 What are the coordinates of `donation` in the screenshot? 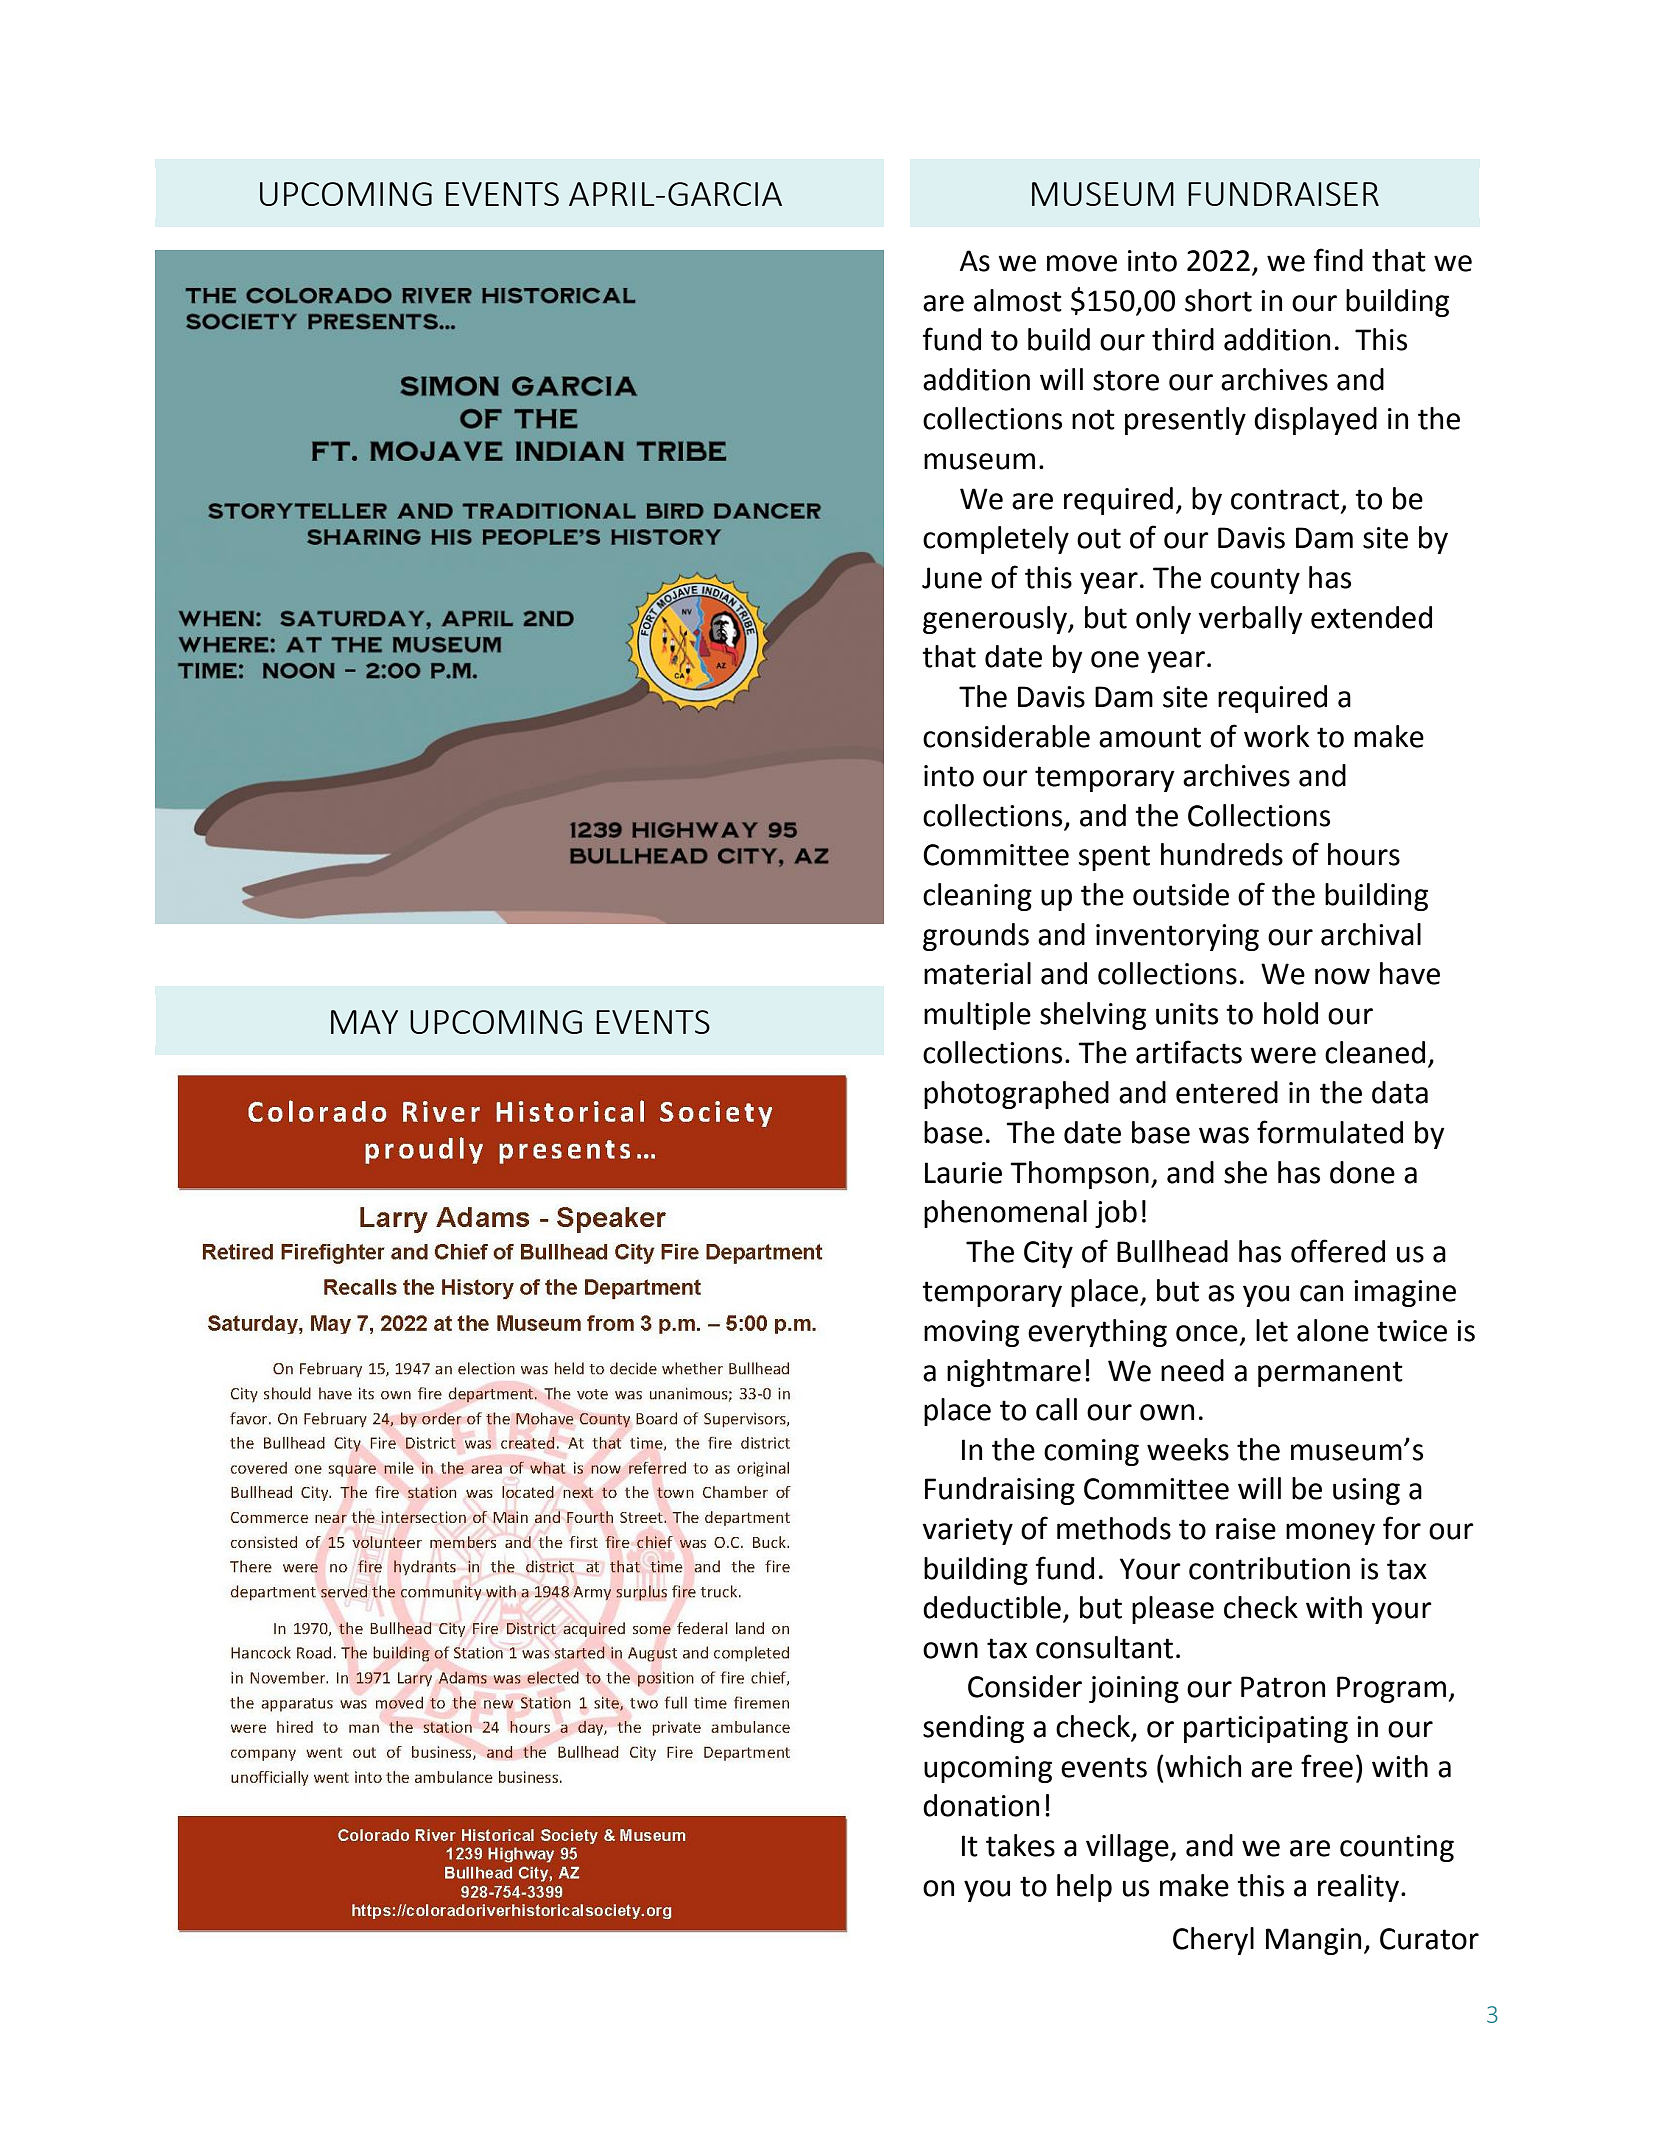 It's located at (981, 1805).
